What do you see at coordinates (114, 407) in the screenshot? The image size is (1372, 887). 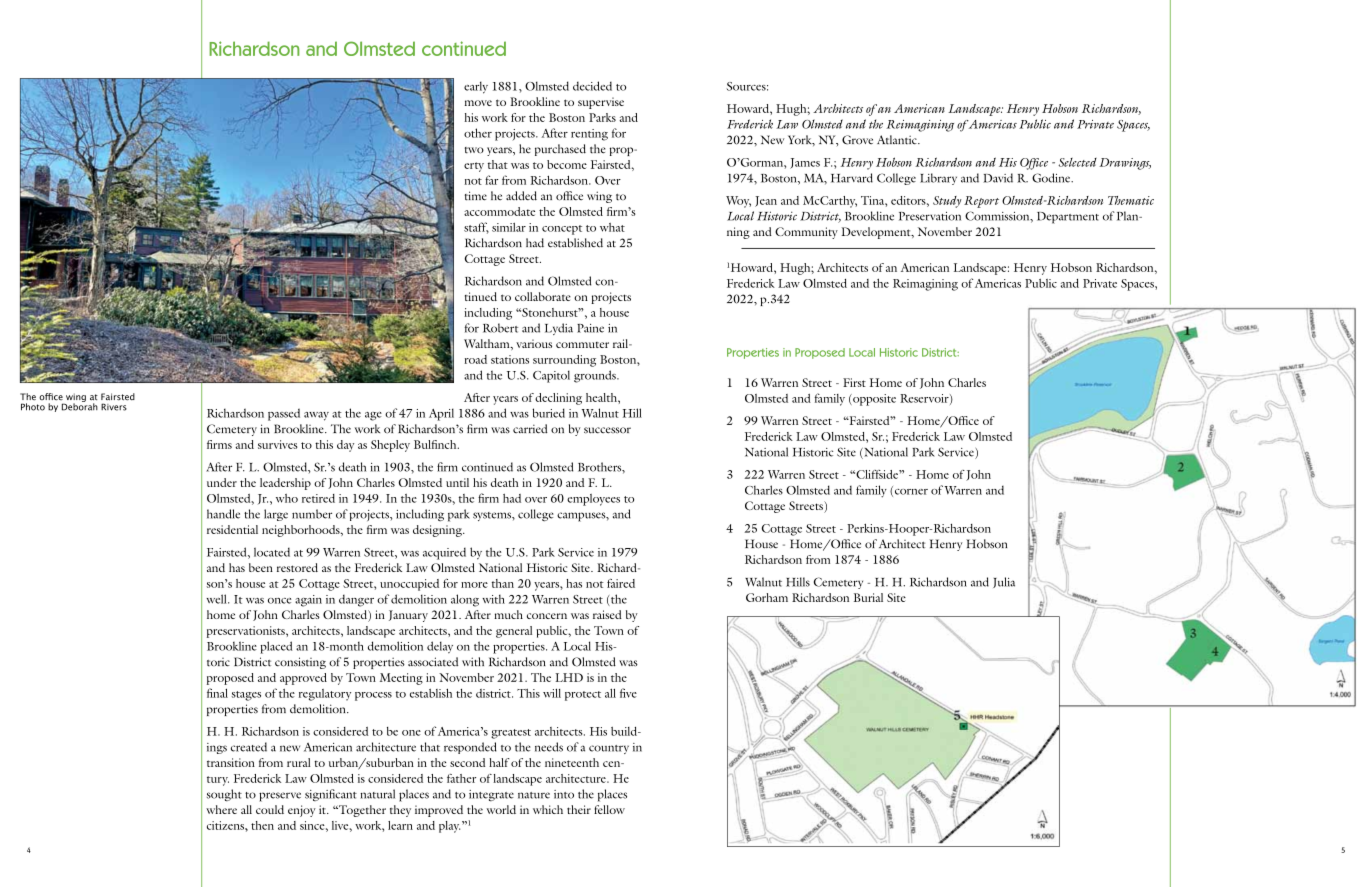 I see `Rivers` at bounding box center [114, 407].
